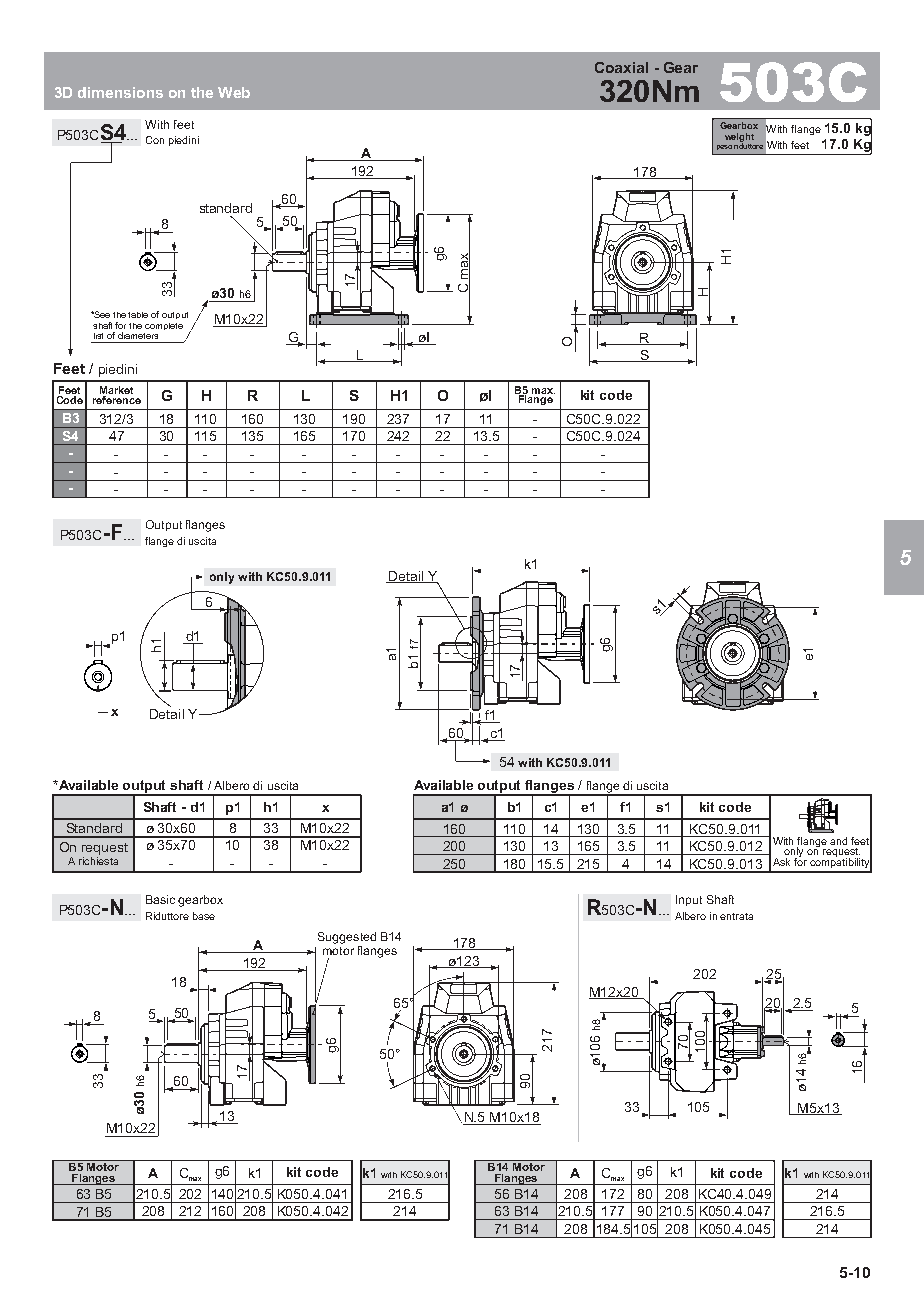  Describe the element at coordinates (724, 147) in the screenshot. I see `peso` at that location.
